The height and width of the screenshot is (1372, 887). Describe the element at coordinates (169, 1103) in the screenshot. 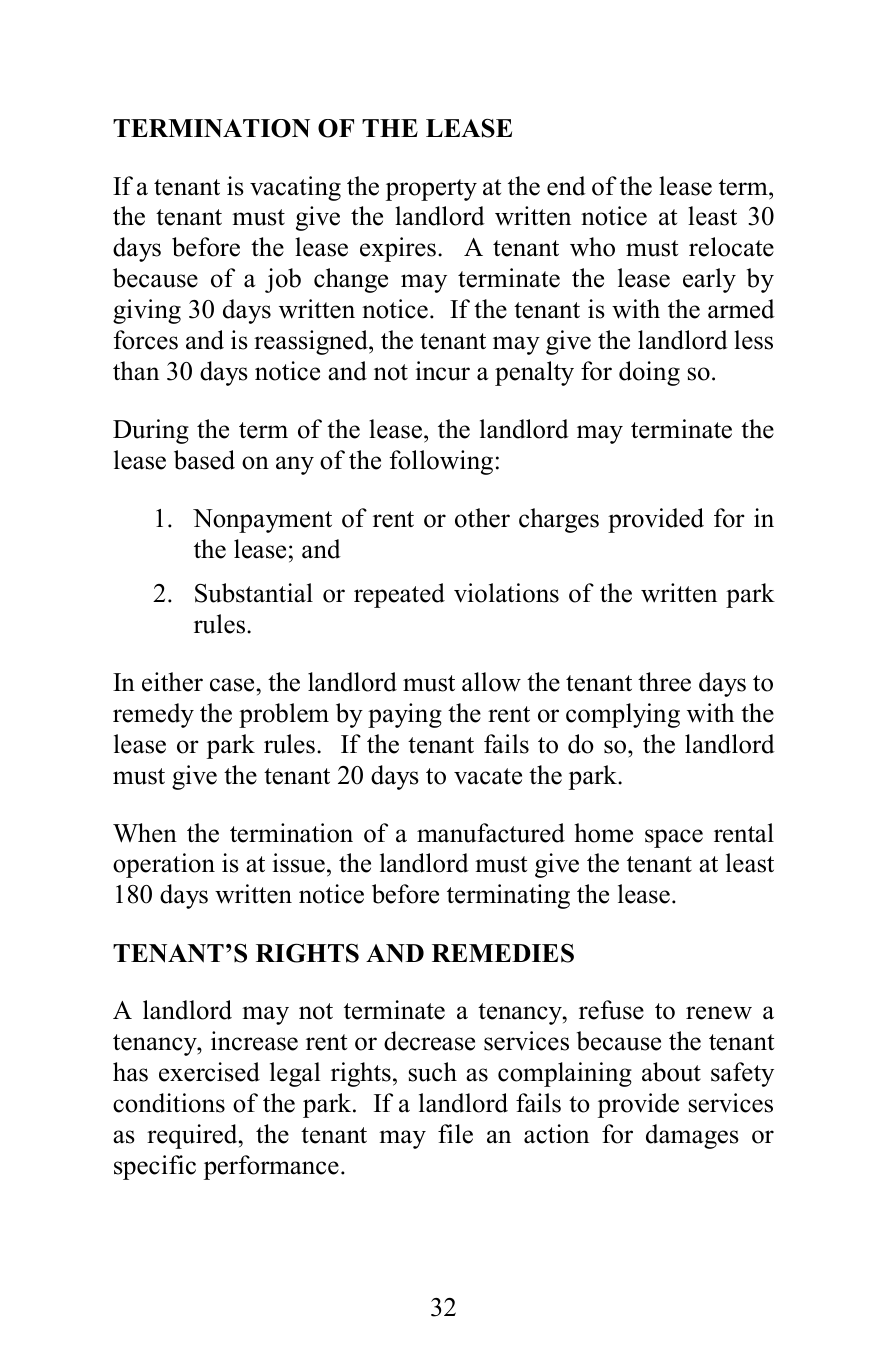

I see `conditions` at that location.
